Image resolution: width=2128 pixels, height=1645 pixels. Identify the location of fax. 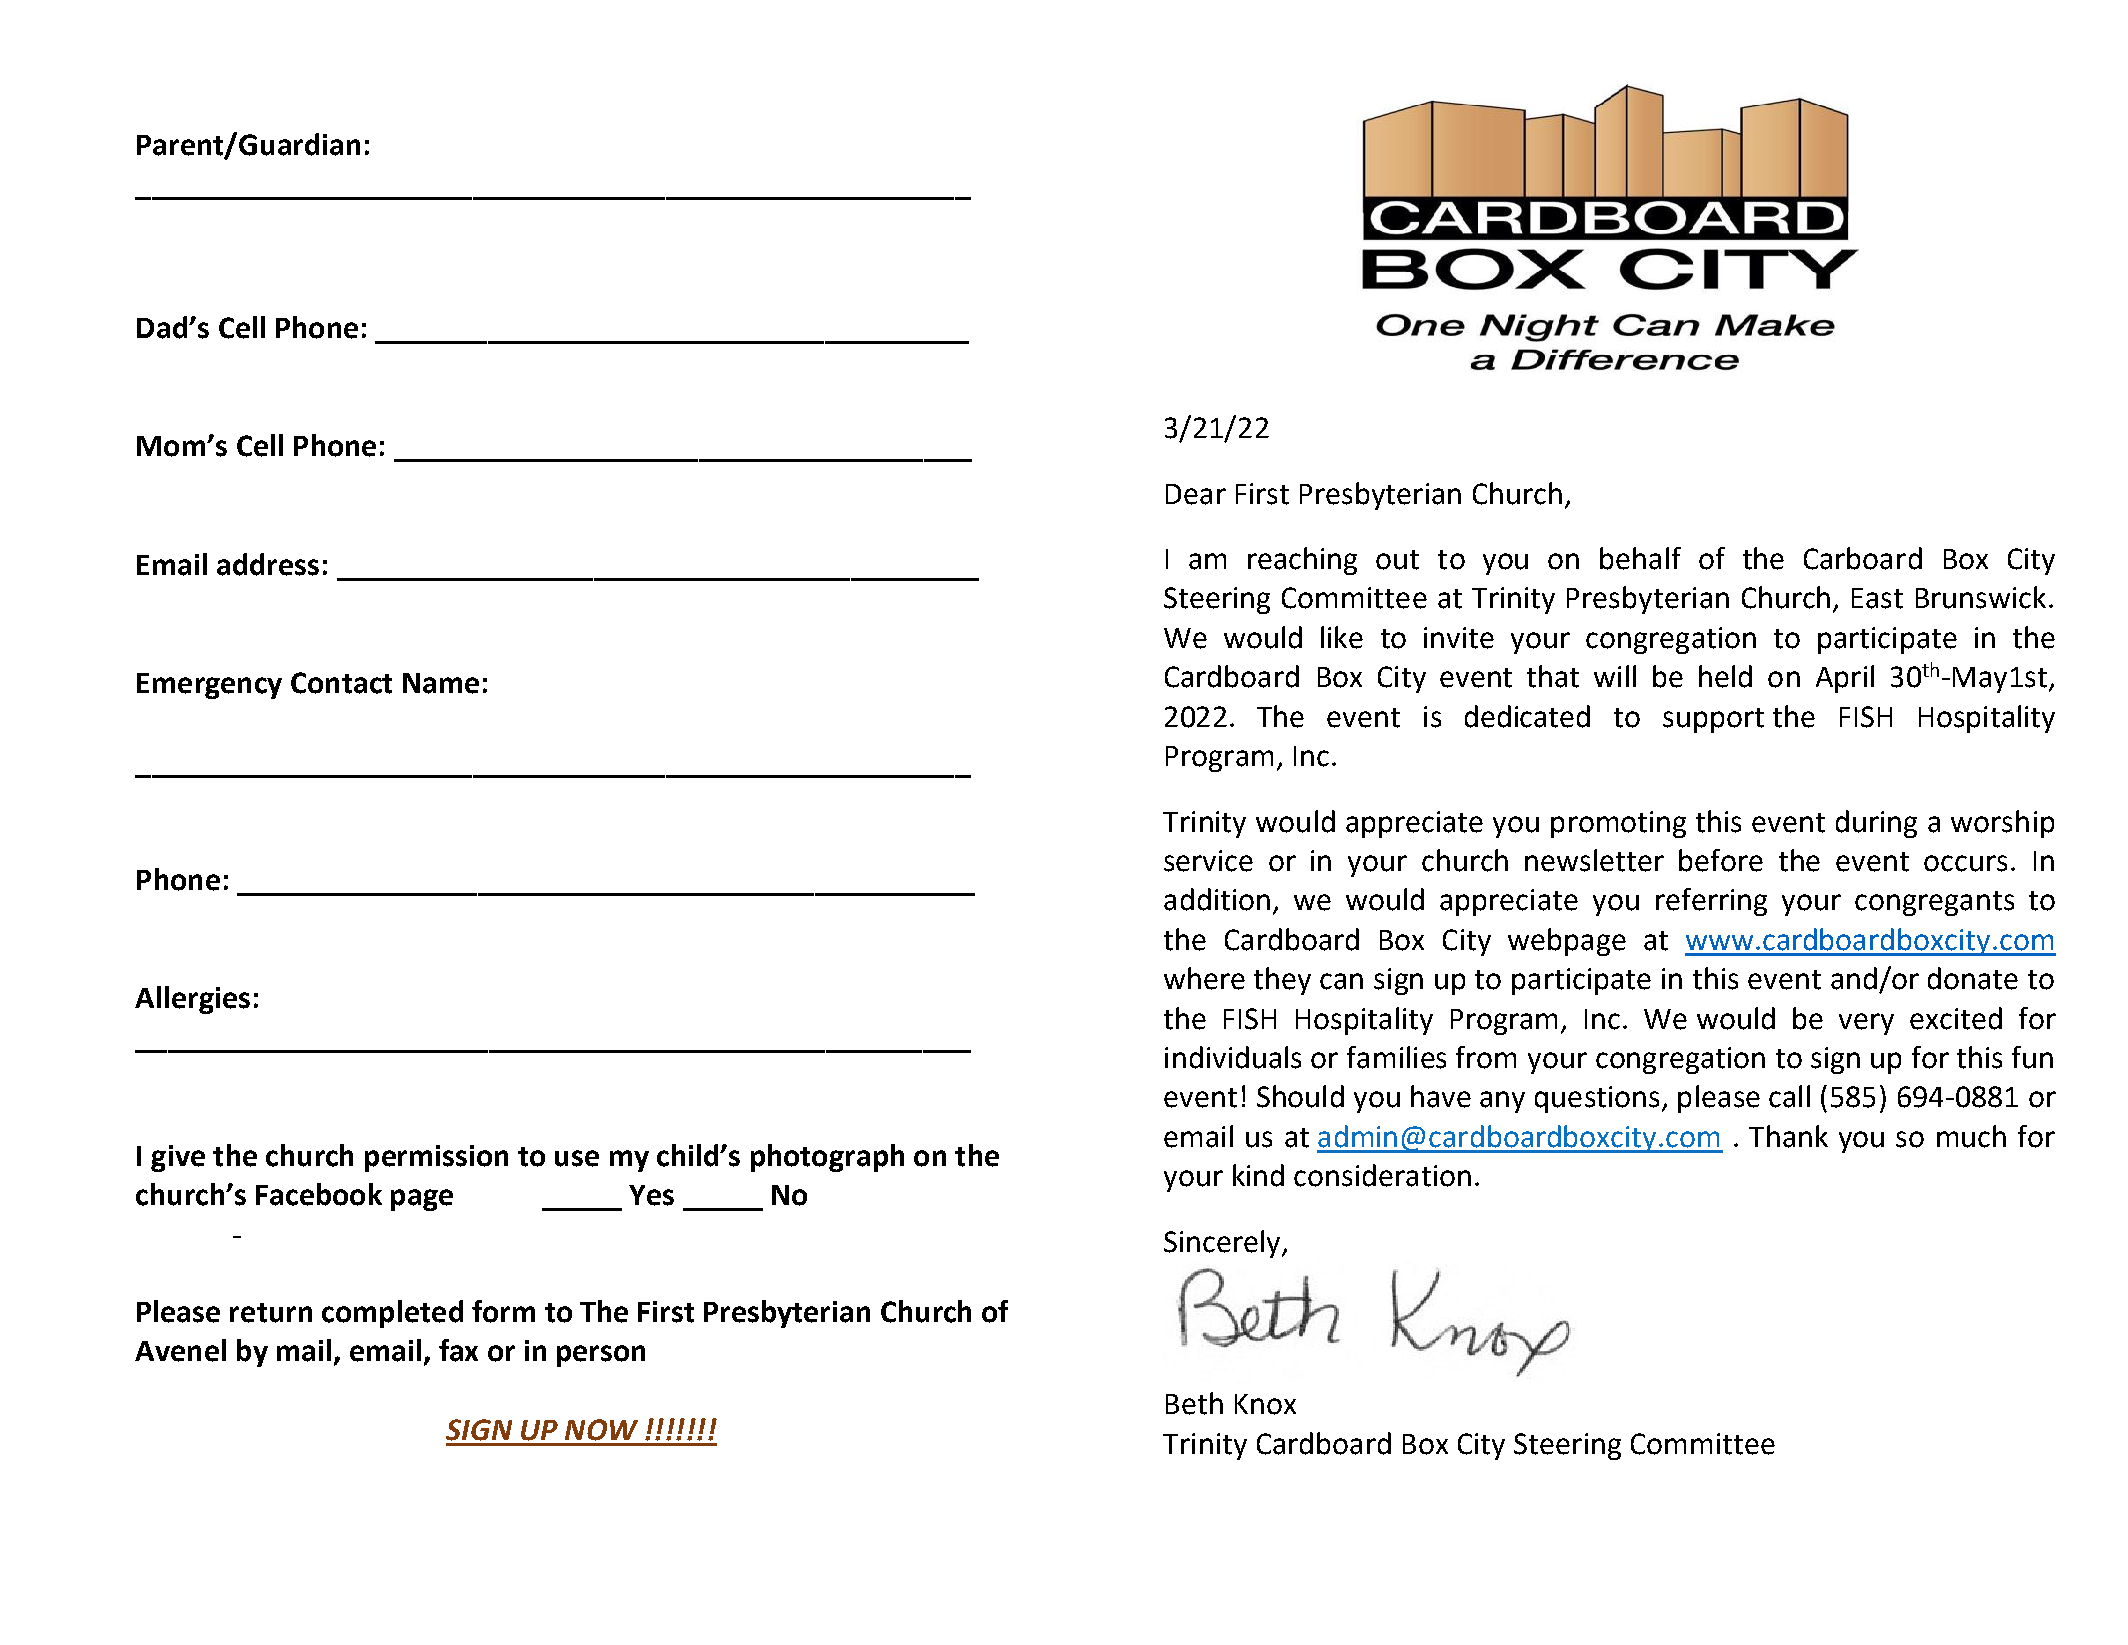
(458, 1350).
